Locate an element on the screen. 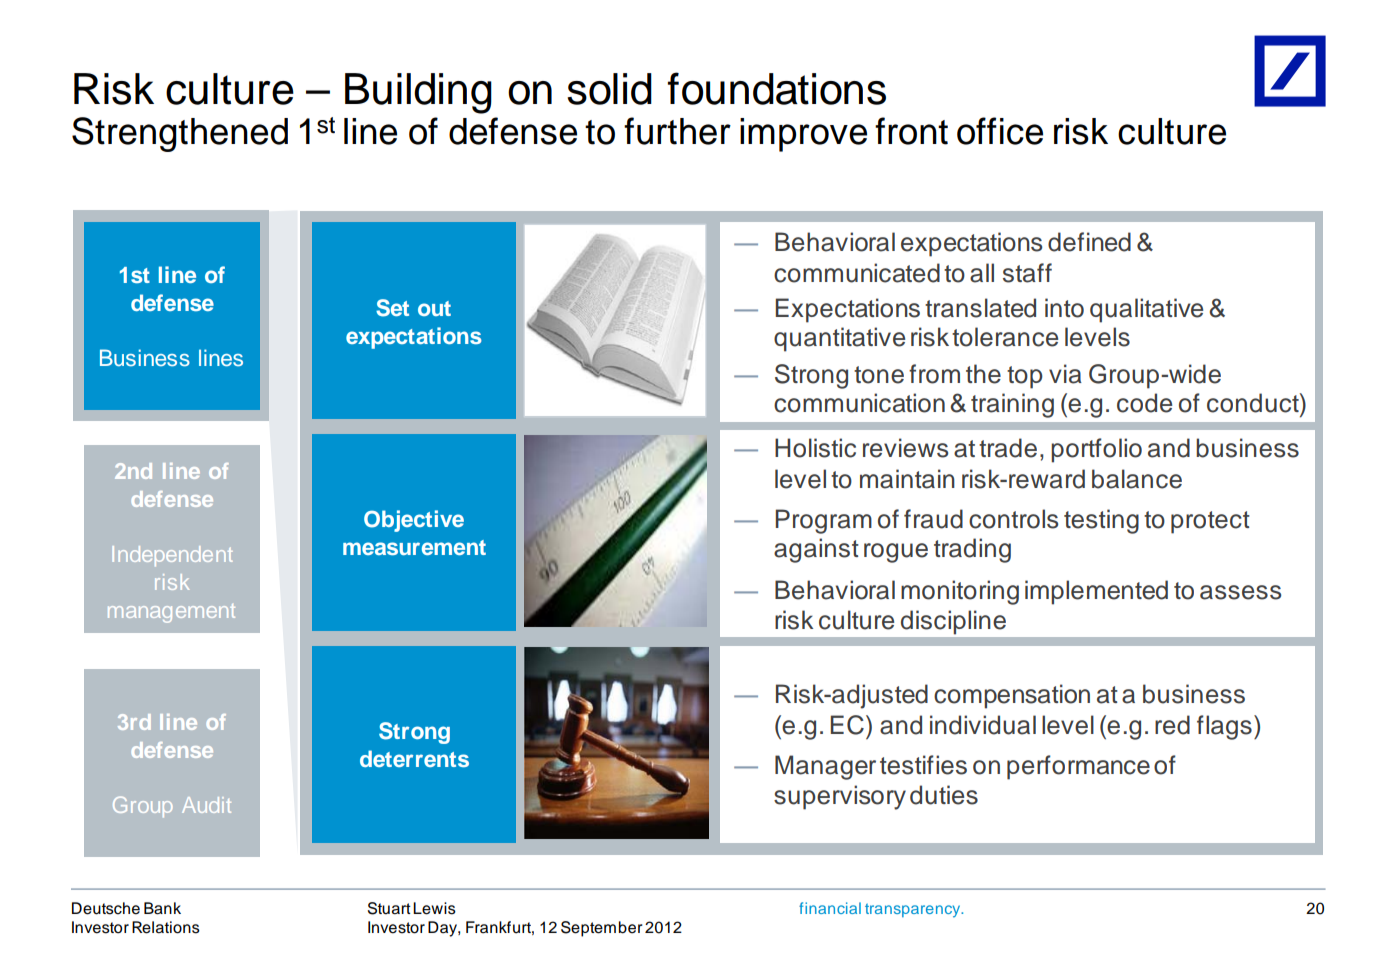 The height and width of the screenshot is (967, 1397). Program is located at coordinates (824, 521).
